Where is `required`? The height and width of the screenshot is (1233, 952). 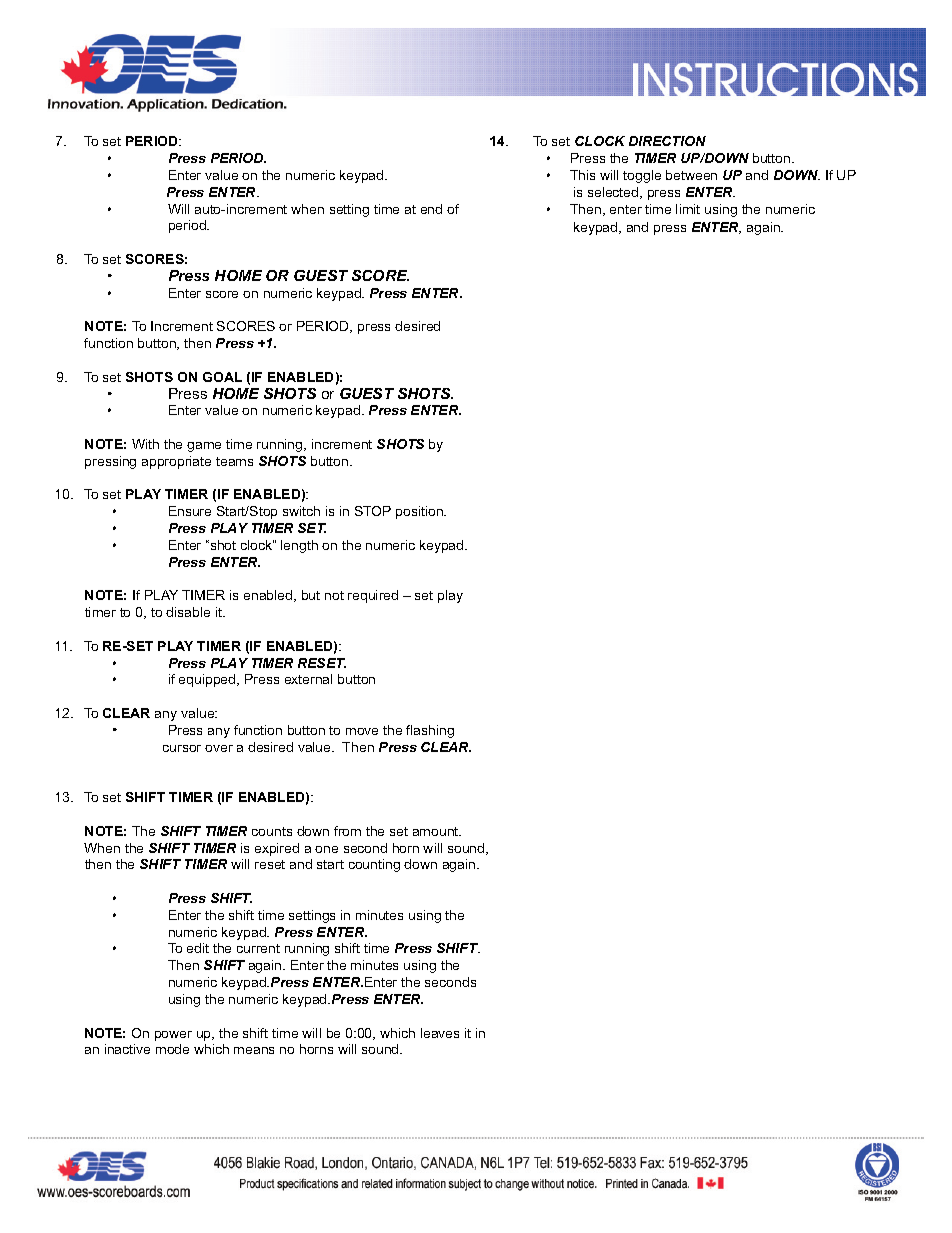 required is located at coordinates (373, 596).
